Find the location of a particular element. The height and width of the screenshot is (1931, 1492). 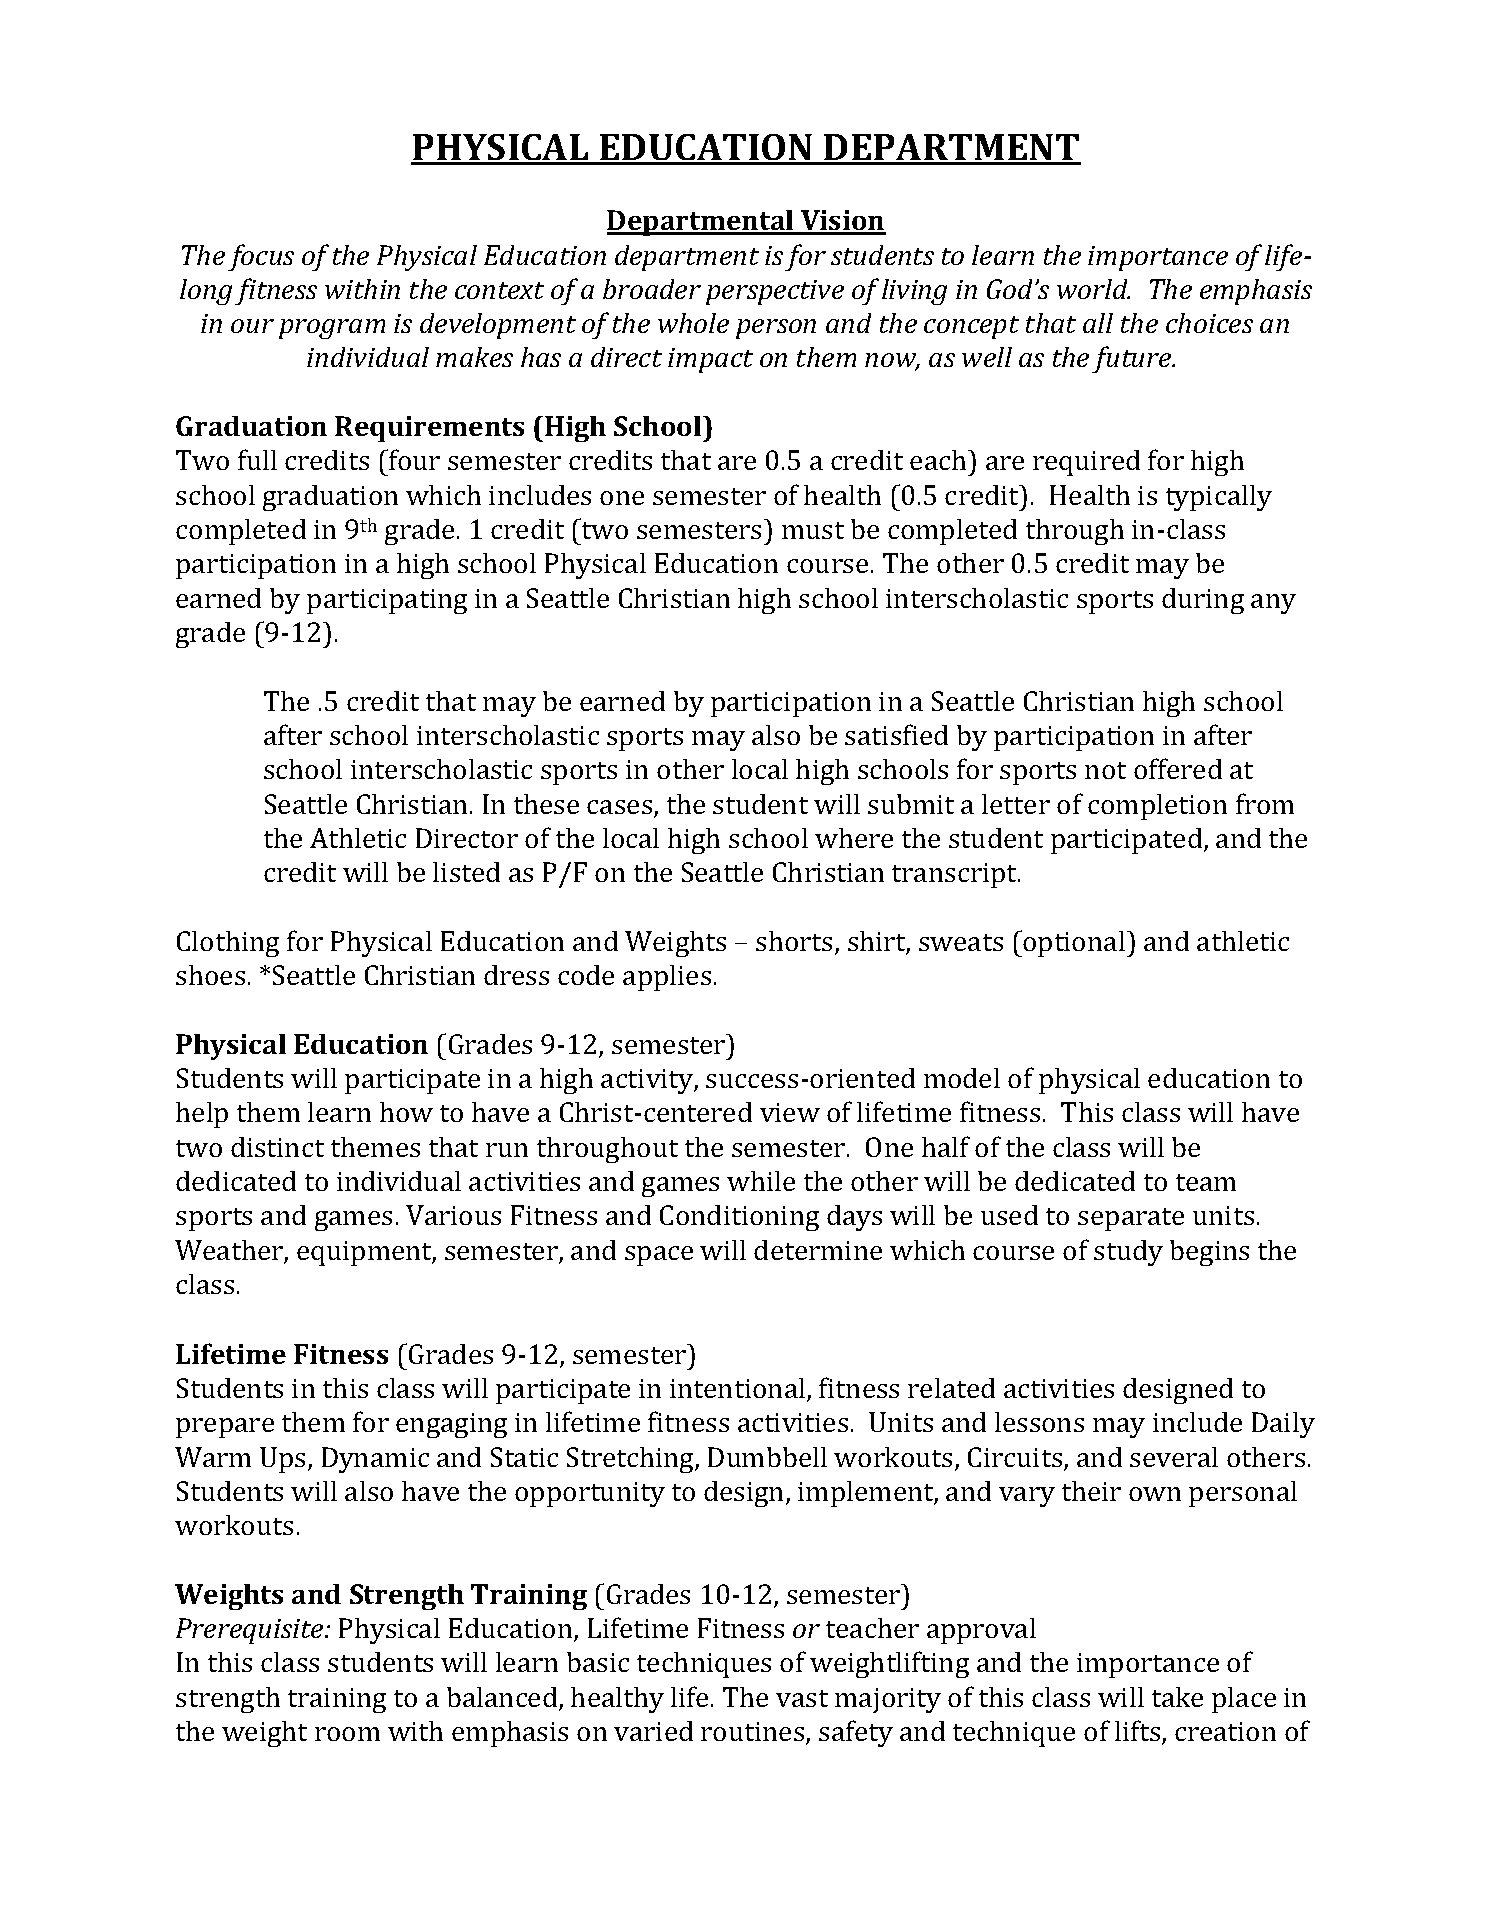

perspective is located at coordinates (775, 292).
